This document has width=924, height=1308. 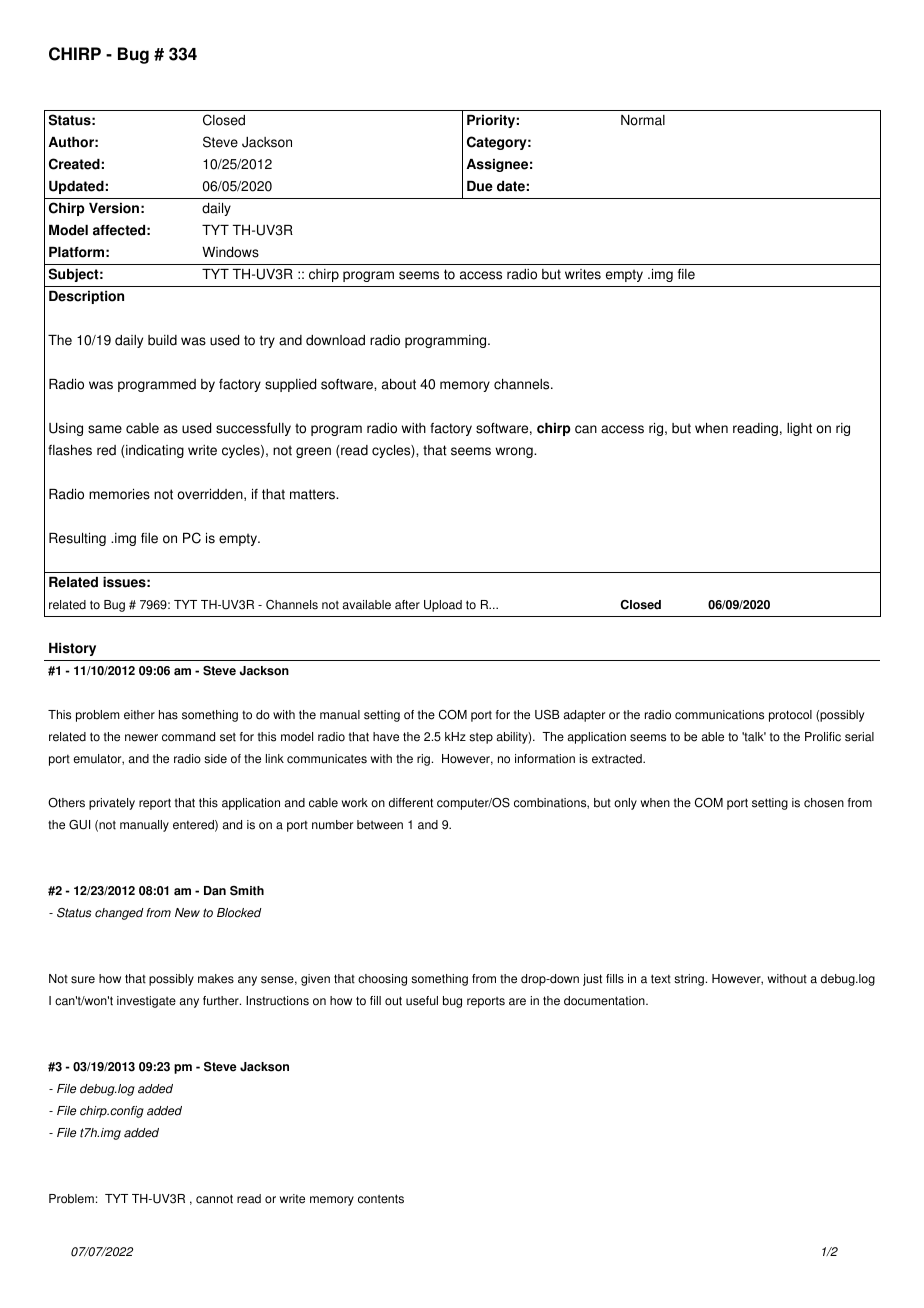 I want to click on cannot, so click(x=214, y=1199).
